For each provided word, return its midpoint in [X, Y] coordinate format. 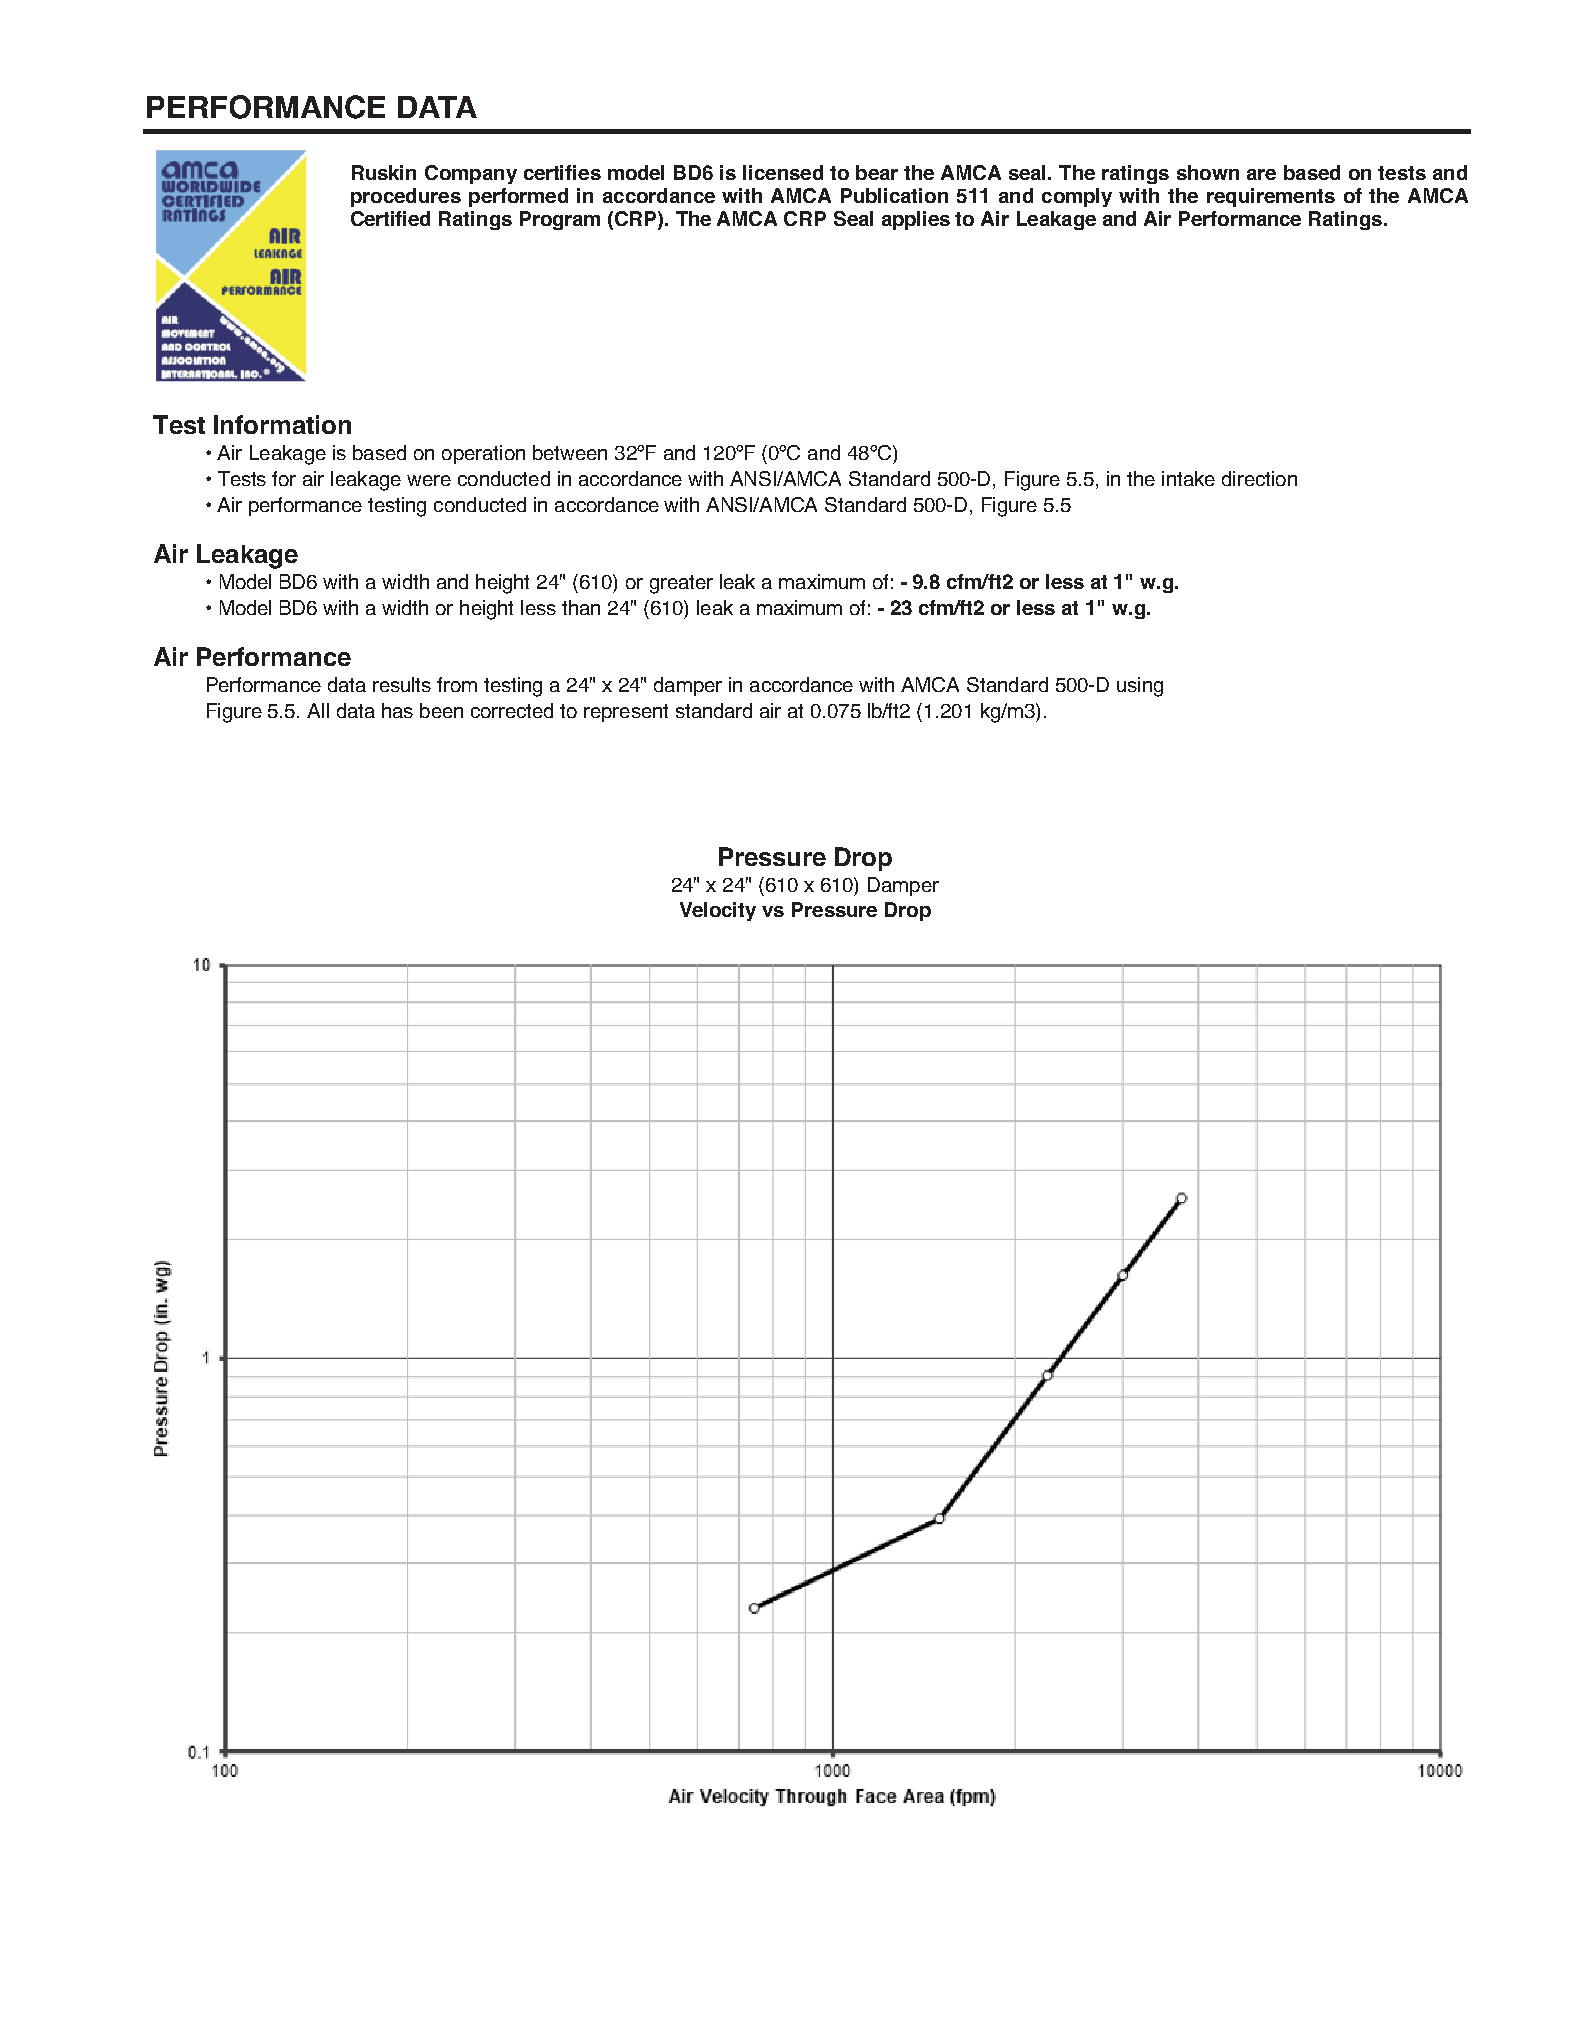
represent [626, 713]
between [570, 452]
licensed [783, 172]
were [429, 480]
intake [1188, 478]
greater [681, 584]
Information [282, 424]
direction [1259, 478]
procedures [406, 197]
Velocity [718, 911]
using [1140, 687]
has [397, 710]
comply [1077, 197]
